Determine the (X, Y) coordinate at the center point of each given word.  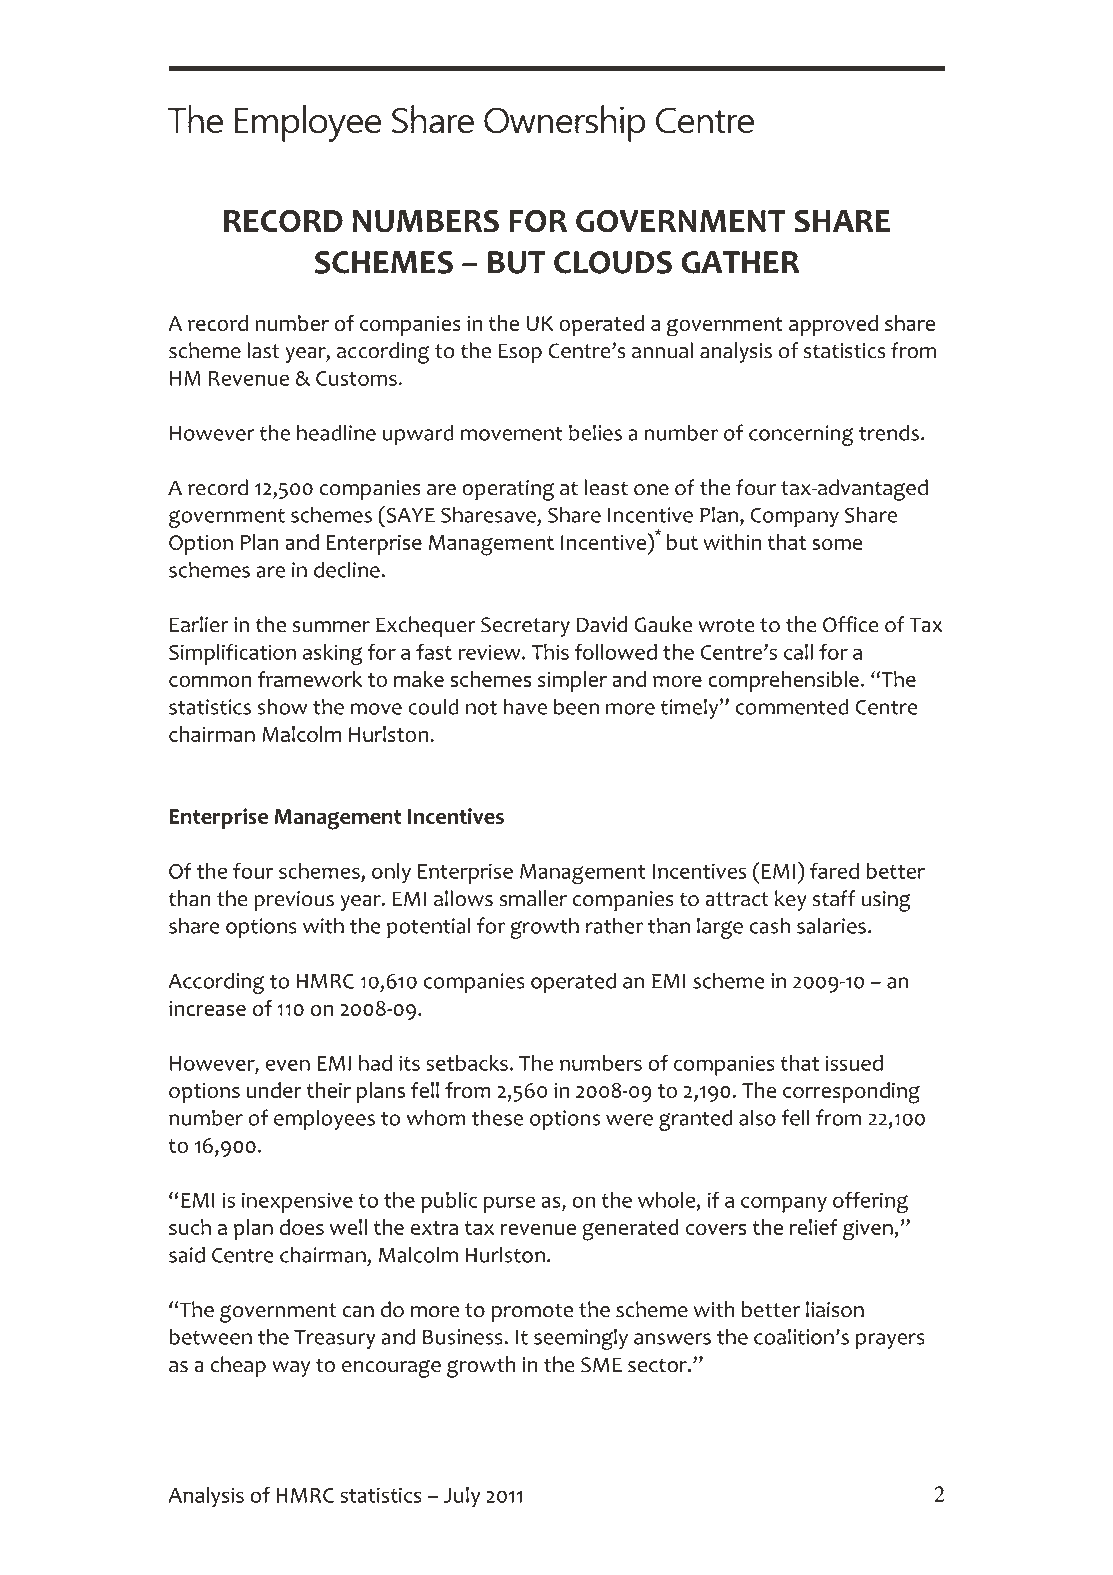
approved (833, 325)
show (283, 706)
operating (508, 490)
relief (814, 1227)
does (302, 1227)
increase (207, 1008)
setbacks (467, 1063)
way (291, 1369)
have (525, 706)
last (263, 350)
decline (347, 569)
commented (792, 706)
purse (509, 1204)
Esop (520, 353)
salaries (831, 925)
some (837, 544)
